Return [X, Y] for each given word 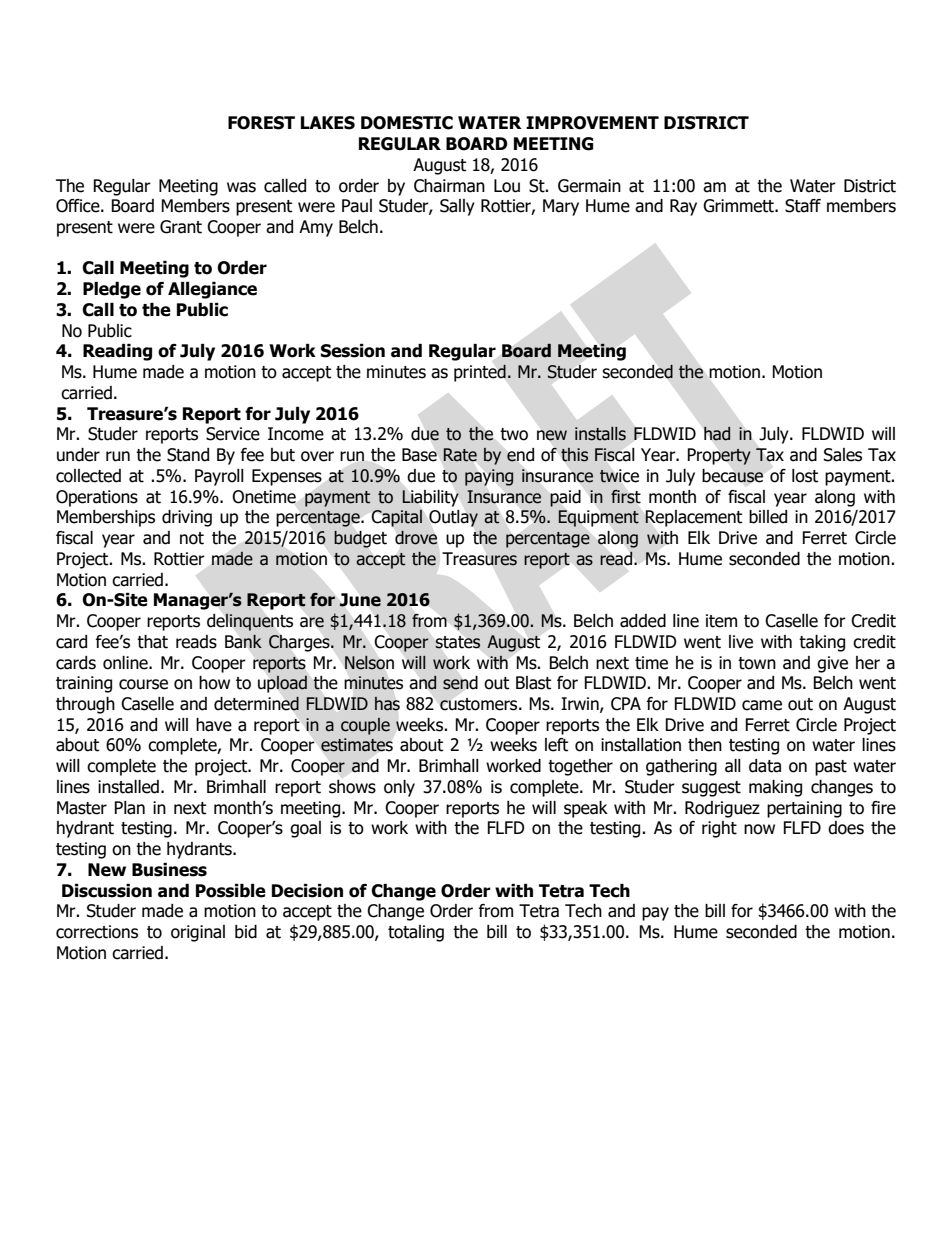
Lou [507, 186]
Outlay [453, 518]
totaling [416, 933]
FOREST [261, 123]
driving [187, 518]
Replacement [693, 518]
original [198, 933]
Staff [803, 206]
